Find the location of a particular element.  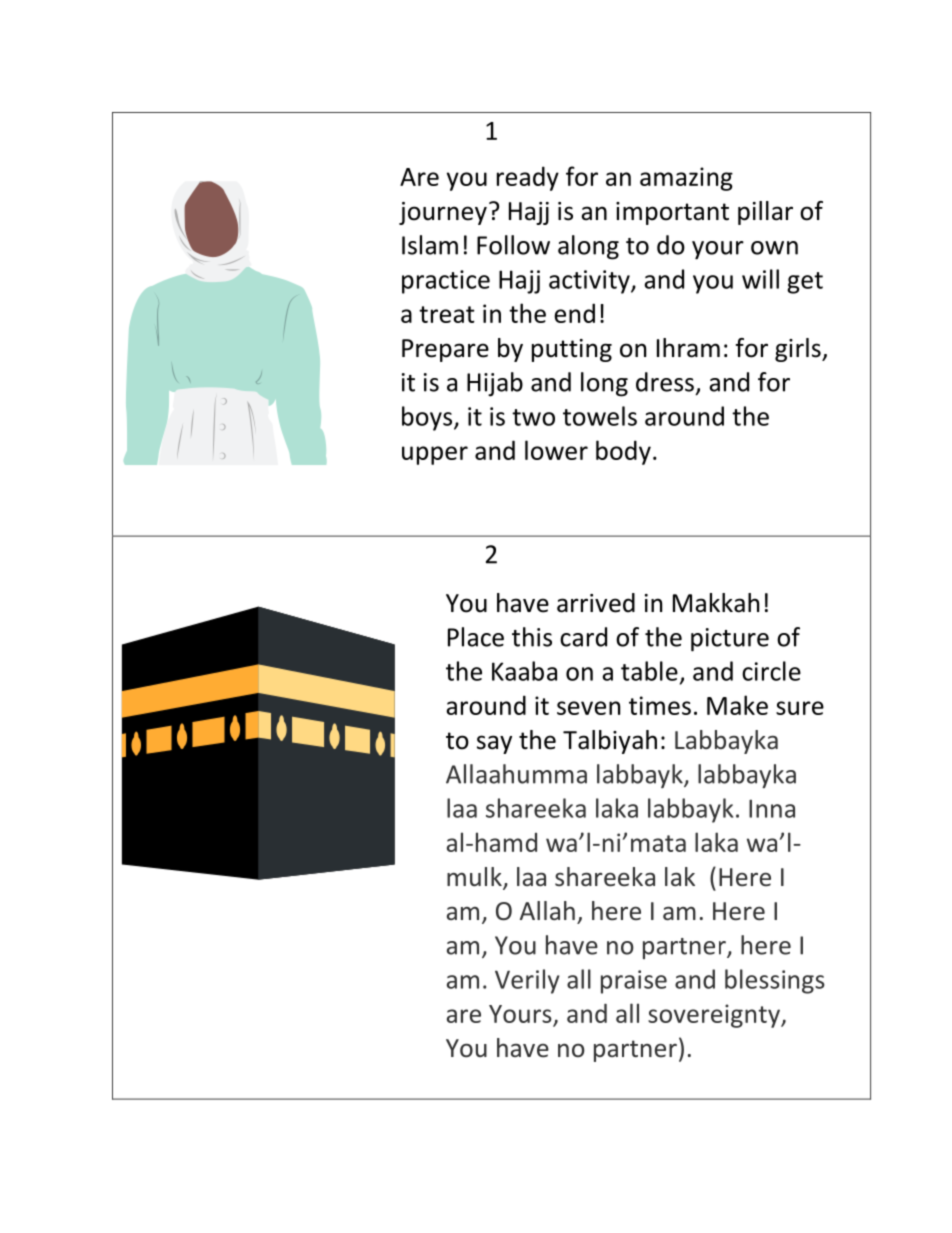

Makkah is located at coordinates (716, 603).
